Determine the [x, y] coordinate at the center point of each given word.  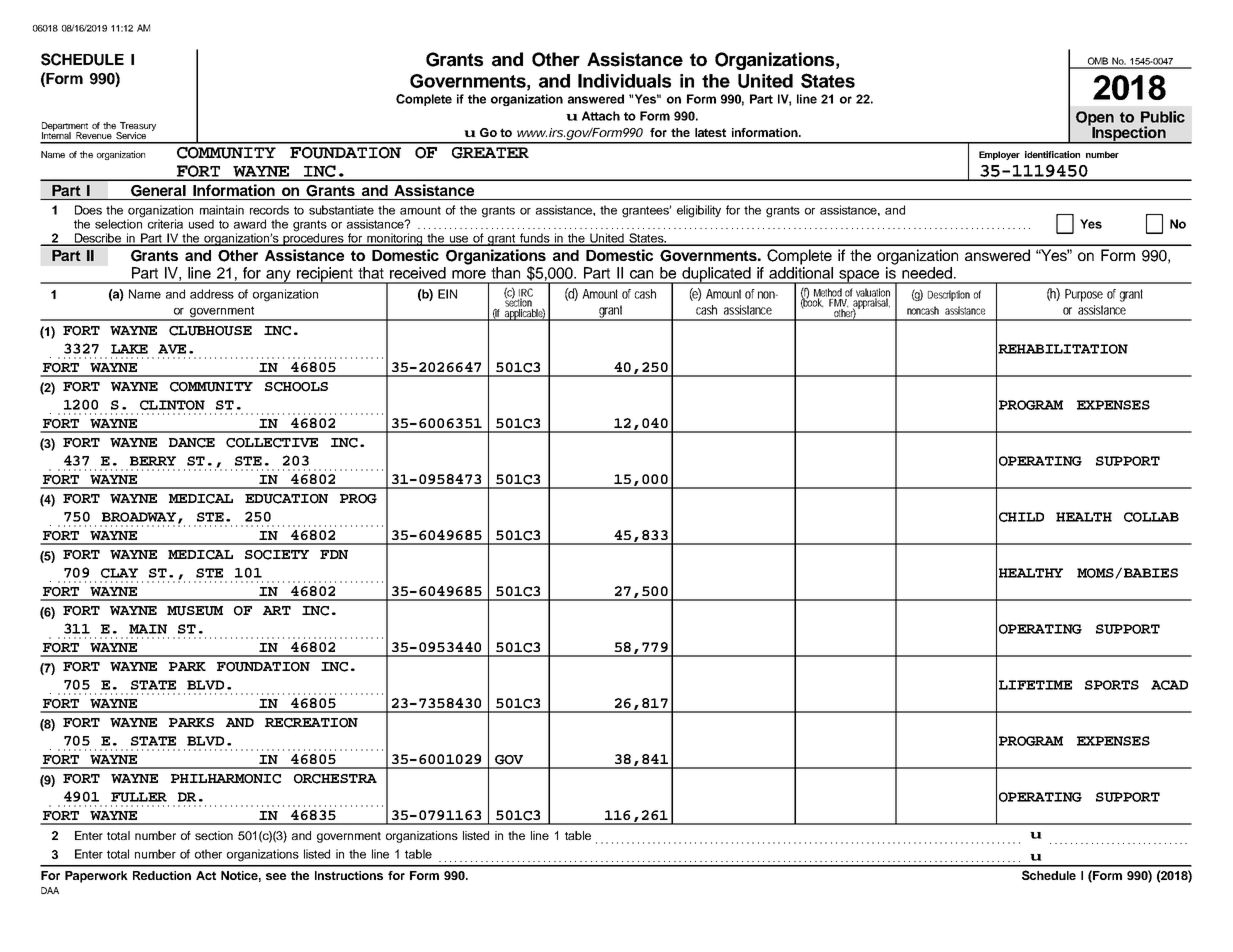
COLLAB [1151, 517]
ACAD [1169, 685]
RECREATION [311, 723]
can [641, 274]
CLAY [119, 573]
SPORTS [1112, 685]
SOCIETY [277, 555]
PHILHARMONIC [226, 779]
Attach [601, 116]
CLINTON [172, 405]
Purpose [1084, 295]
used [201, 224]
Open [1095, 119]
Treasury [137, 127]
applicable [524, 314]
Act [206, 875]
